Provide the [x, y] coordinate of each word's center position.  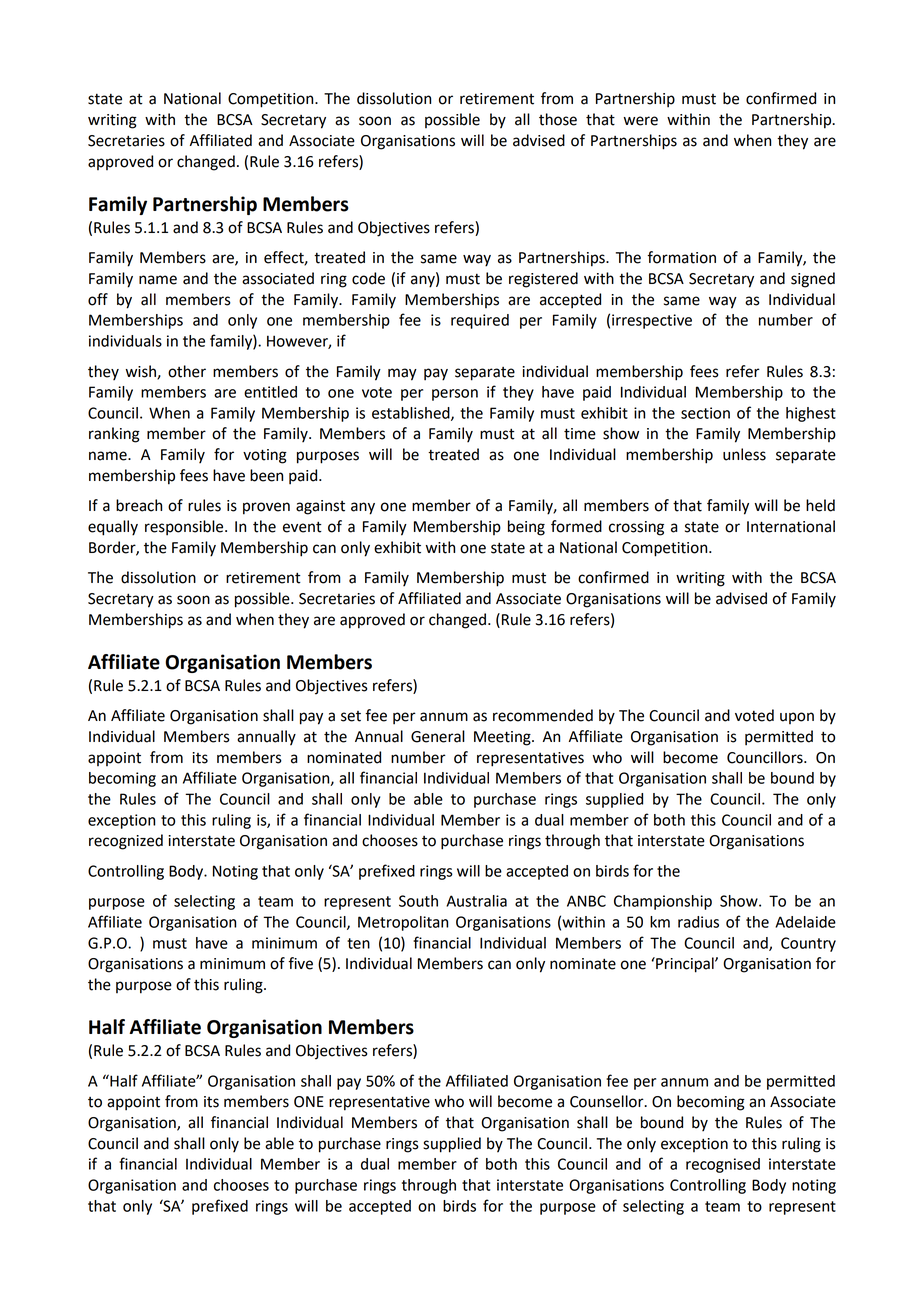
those [558, 119]
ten [358, 943]
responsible [185, 528]
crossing [636, 528]
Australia [476, 901]
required [480, 321]
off [98, 299]
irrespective [652, 321]
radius [698, 922]
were [641, 121]
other [187, 371]
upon [797, 718]
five [300, 963]
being [526, 528]
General [438, 736]
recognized [126, 842]
